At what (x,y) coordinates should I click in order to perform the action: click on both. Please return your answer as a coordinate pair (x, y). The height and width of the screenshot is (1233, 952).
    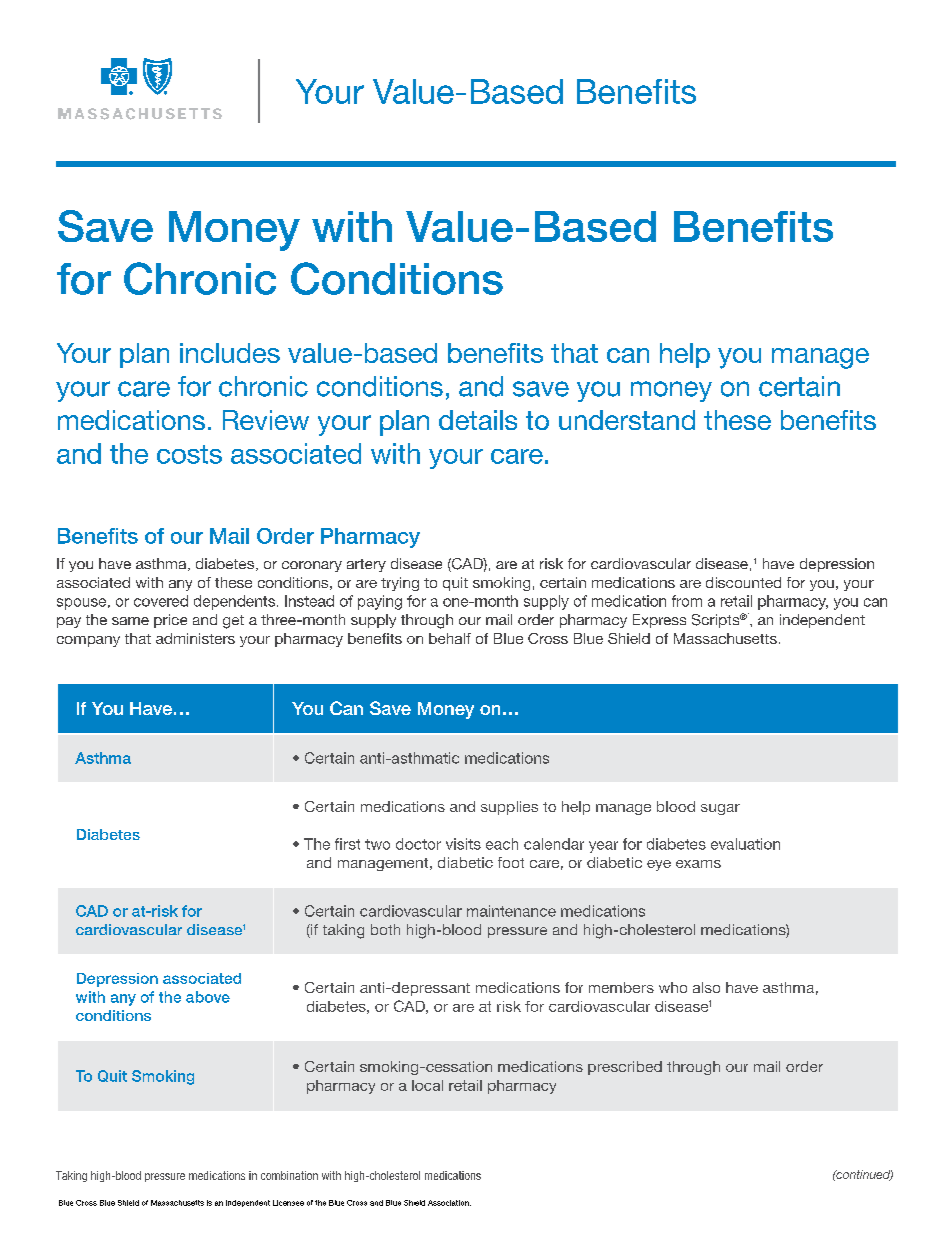
    Looking at the image, I should click on (385, 929).
